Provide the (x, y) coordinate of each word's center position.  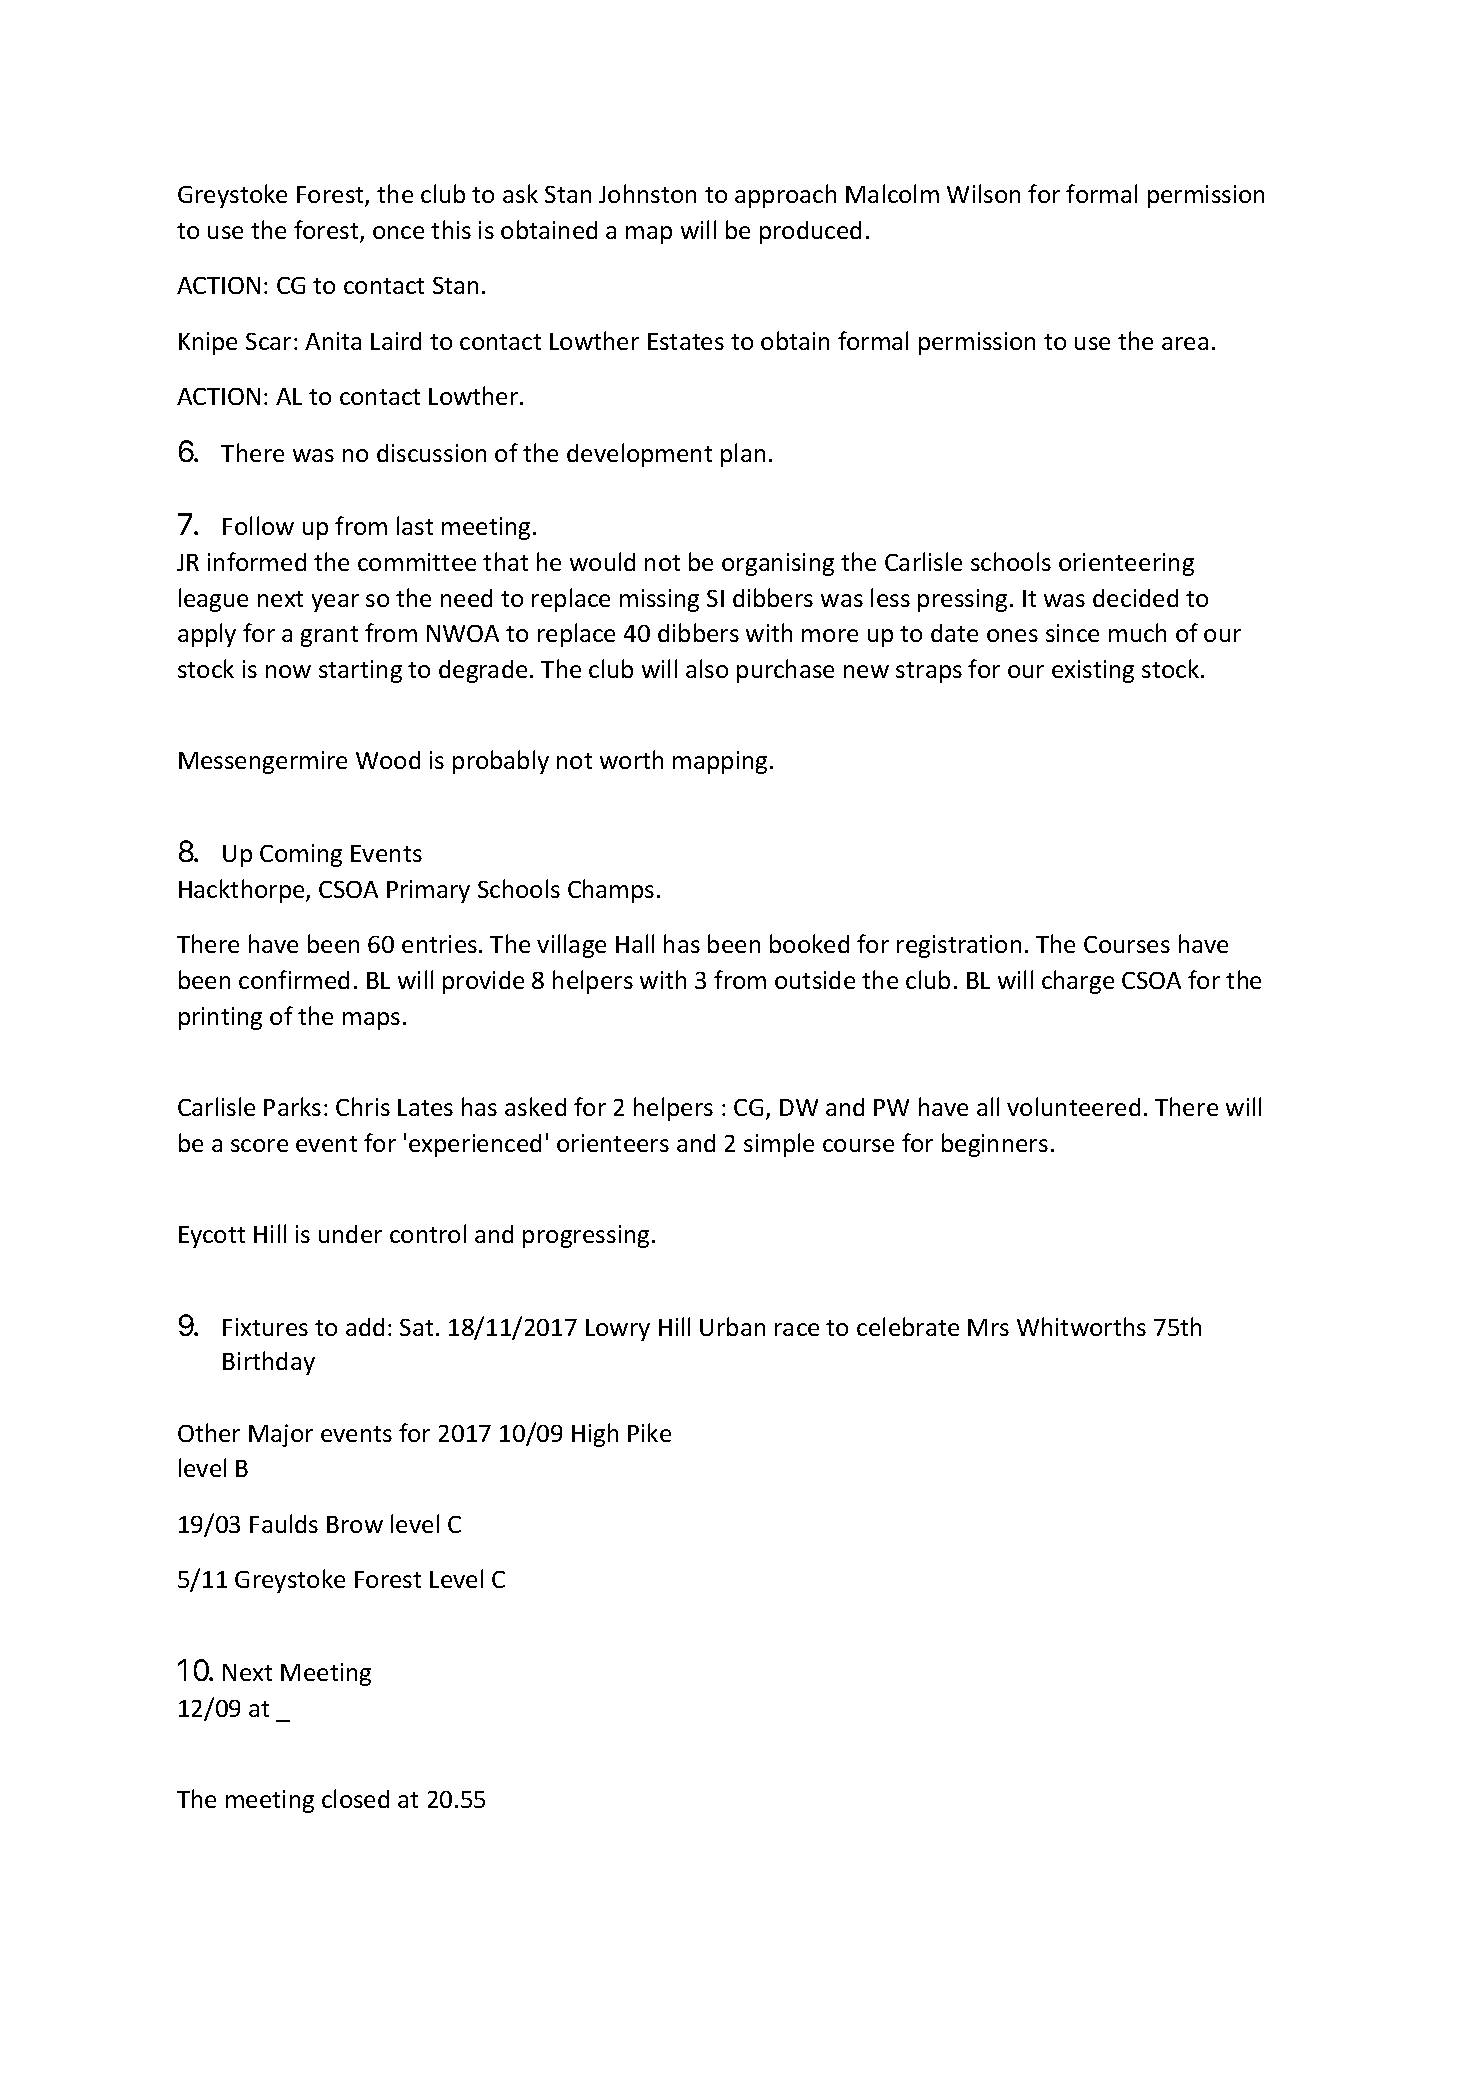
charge (1078, 982)
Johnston (647, 193)
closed (355, 1798)
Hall (635, 943)
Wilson (983, 193)
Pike (649, 1432)
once (398, 232)
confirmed (294, 979)
